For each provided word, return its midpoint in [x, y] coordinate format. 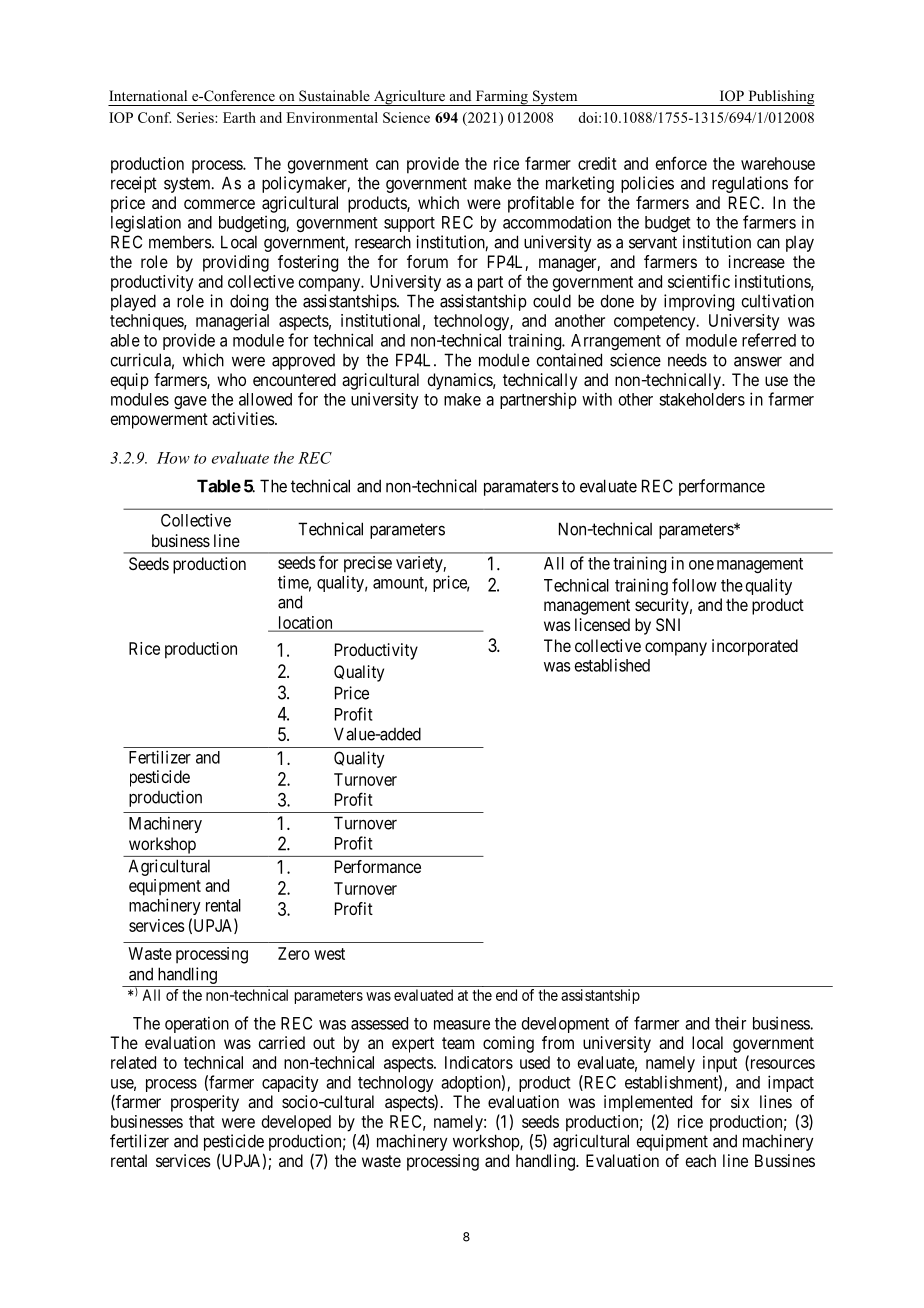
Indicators [479, 1062]
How [173, 458]
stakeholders [702, 399]
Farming [501, 98]
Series [196, 117]
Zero [294, 953]
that [202, 1121]
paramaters [521, 488]
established [612, 665]
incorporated [755, 647]
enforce [681, 163]
